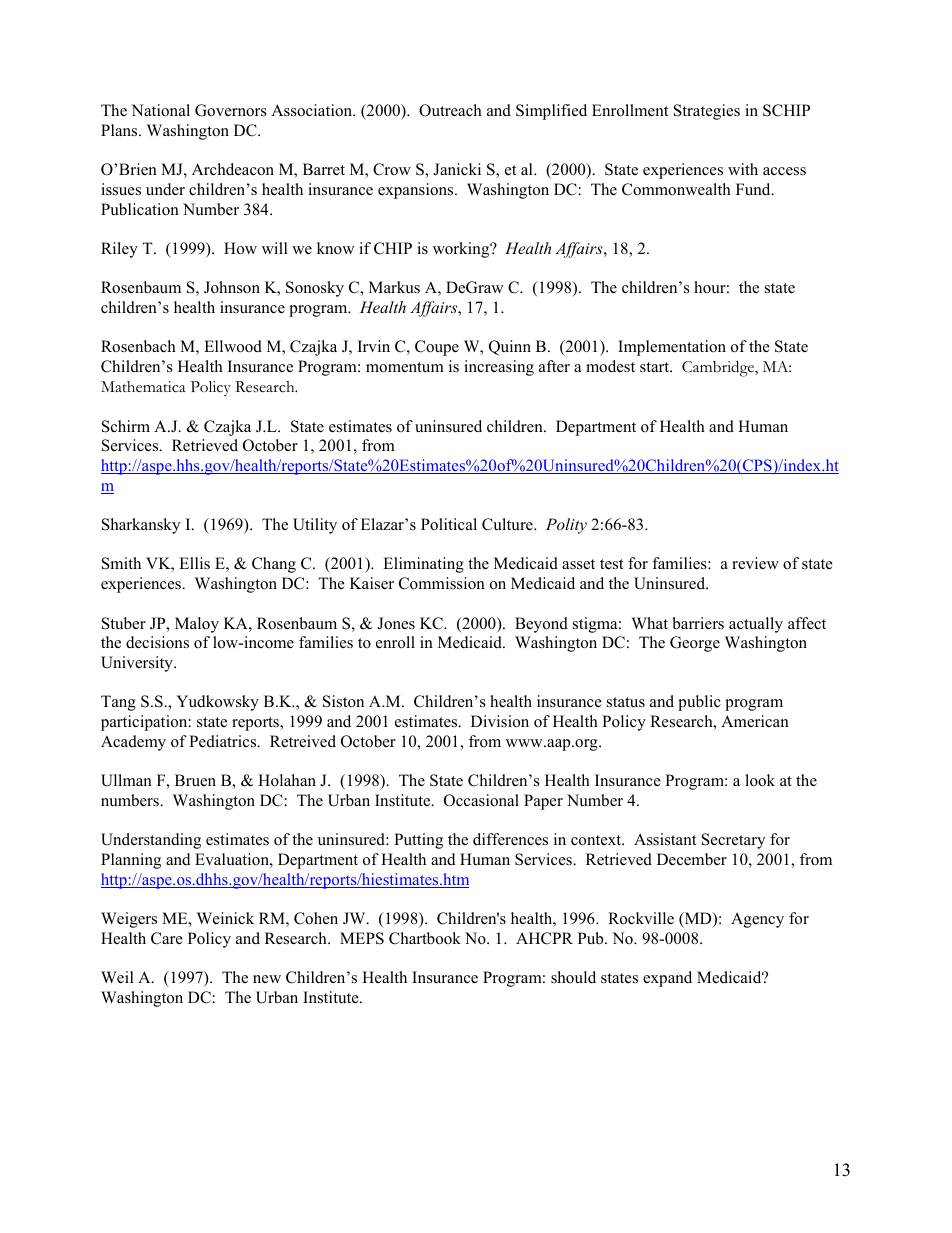 Image resolution: width=952 pixels, height=1233 pixels. What do you see at coordinates (695, 644) in the page?
I see `George` at bounding box center [695, 644].
